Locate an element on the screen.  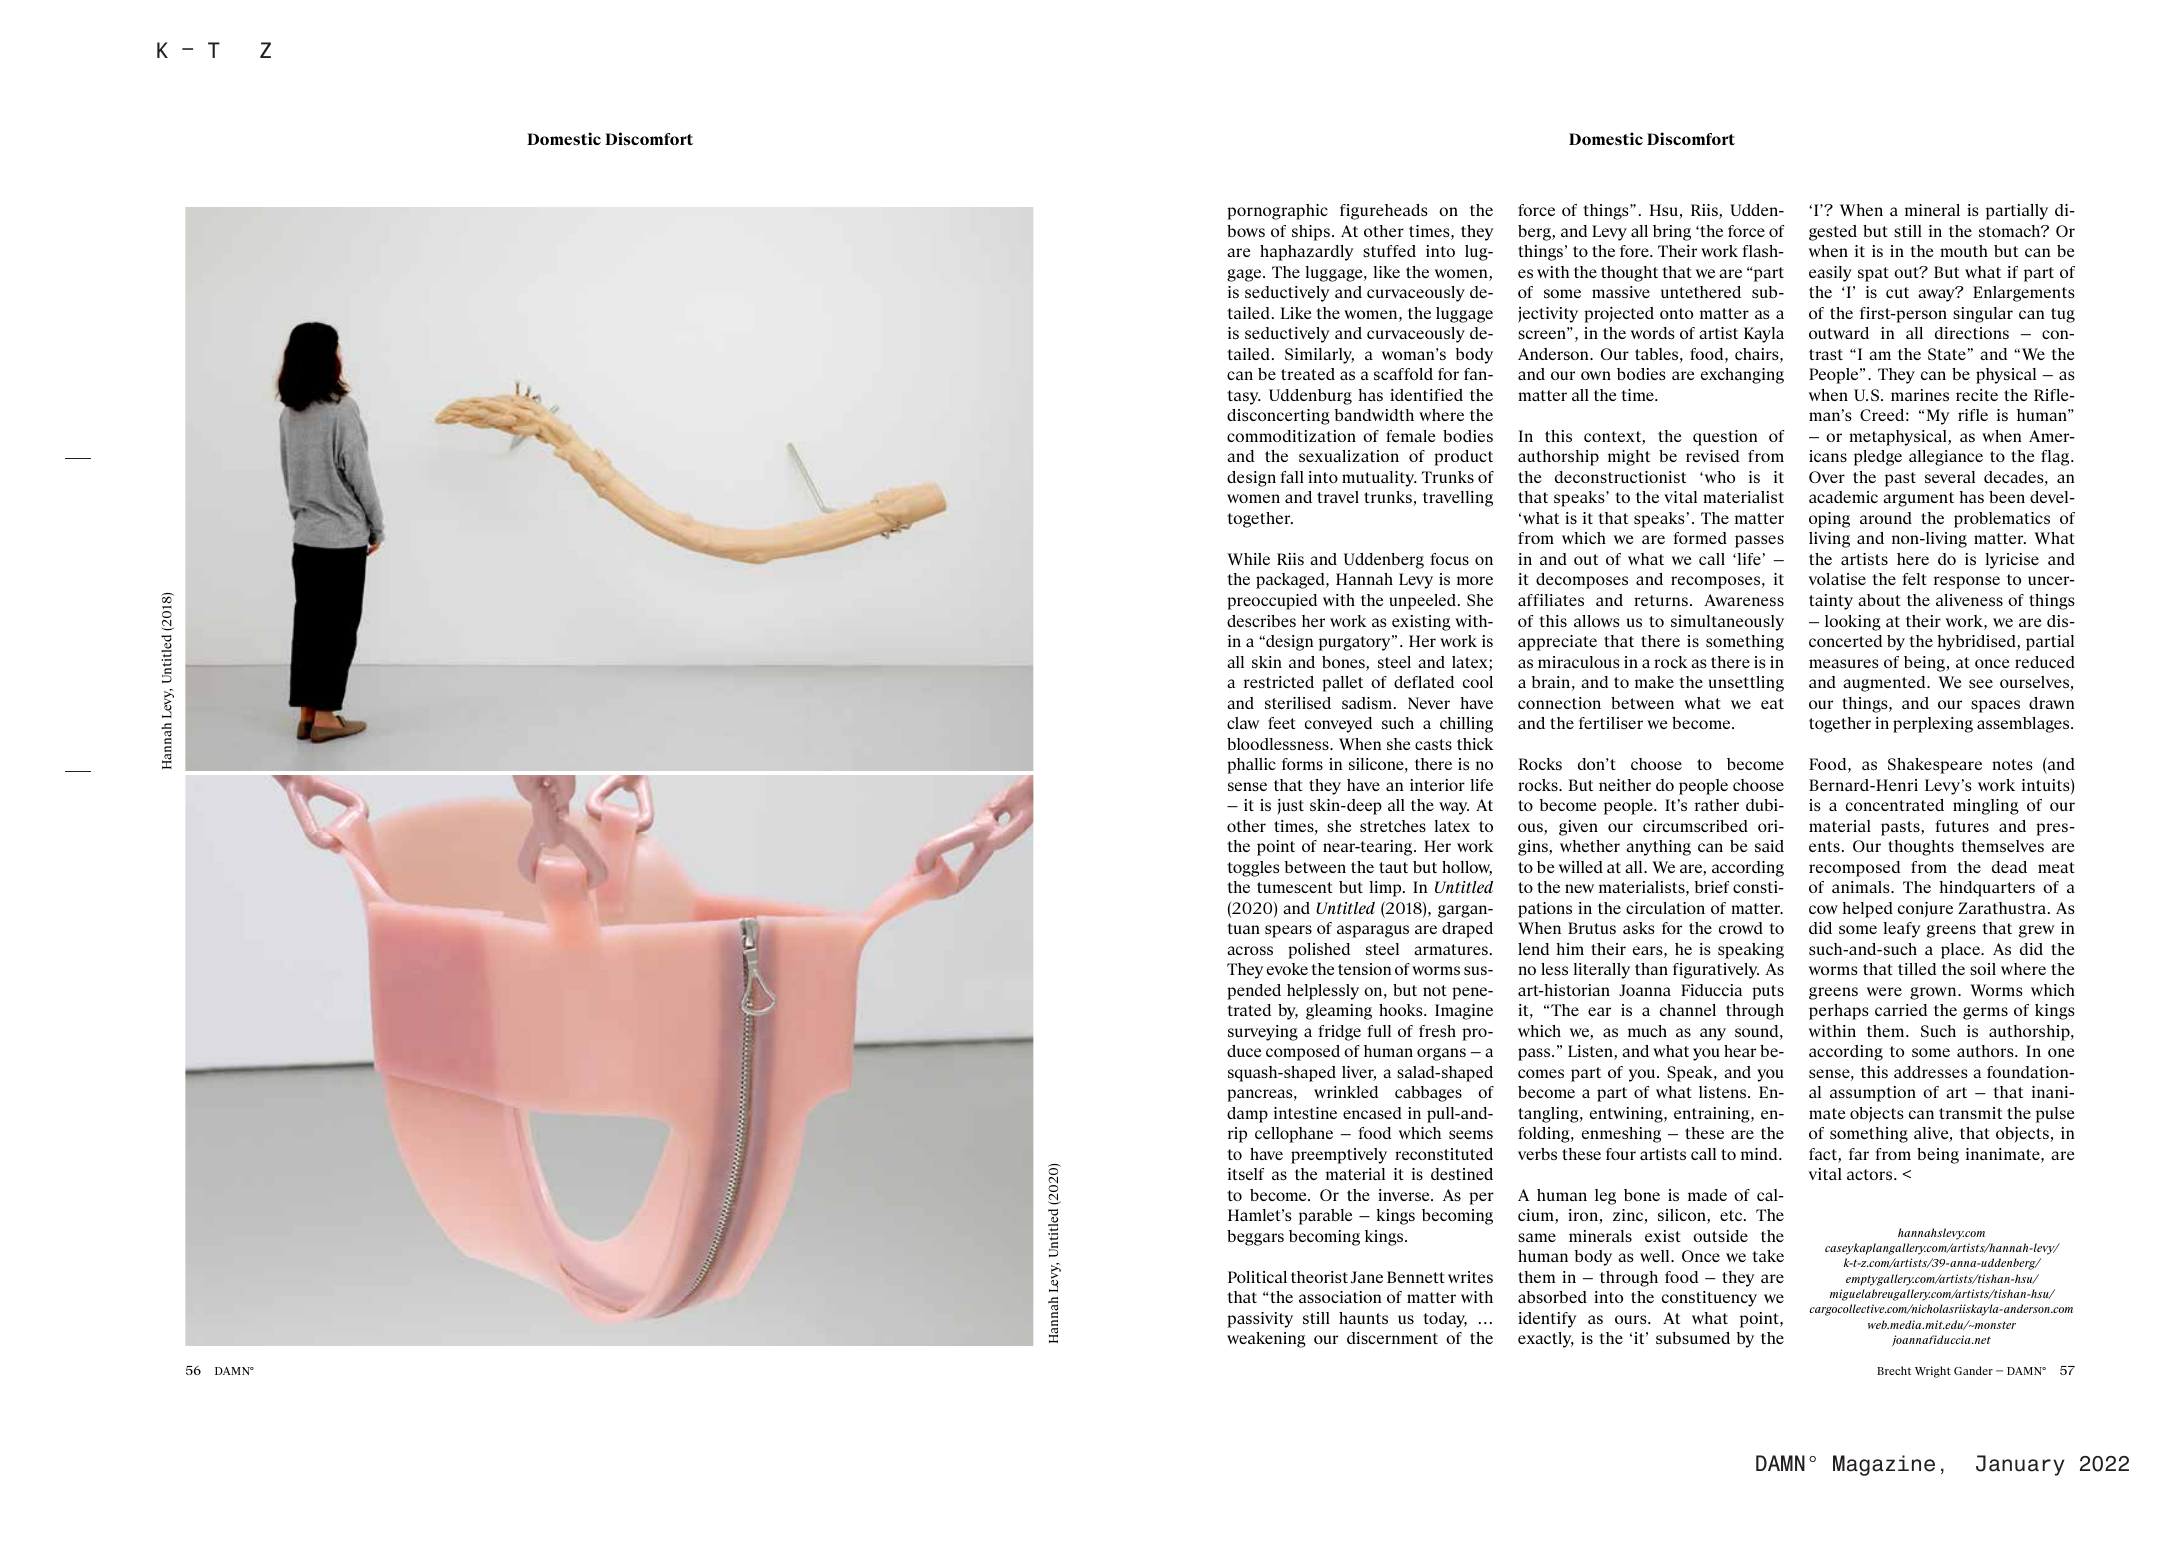
mouth is located at coordinates (1964, 251).
